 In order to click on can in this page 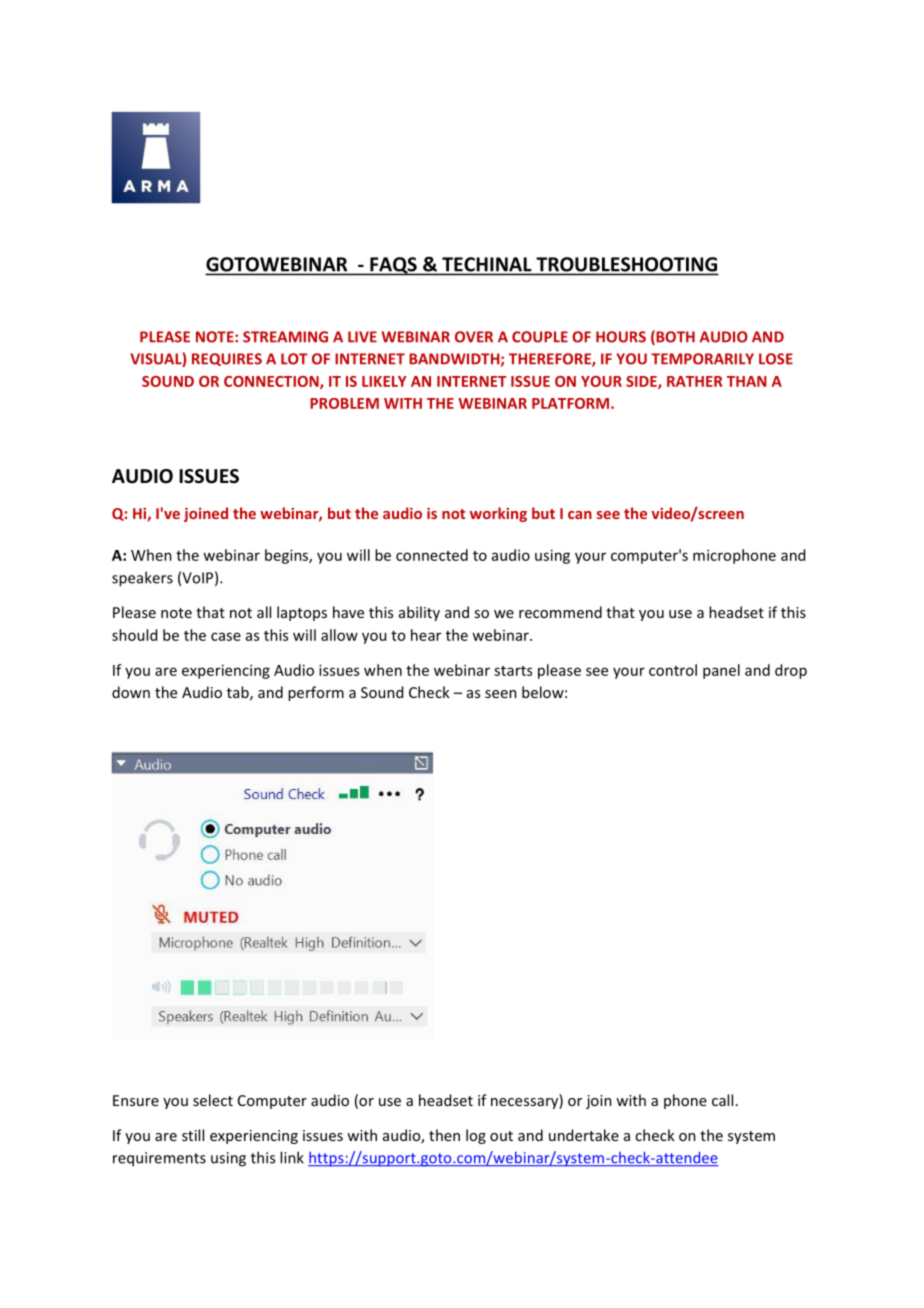, I will do `click(580, 515)`.
